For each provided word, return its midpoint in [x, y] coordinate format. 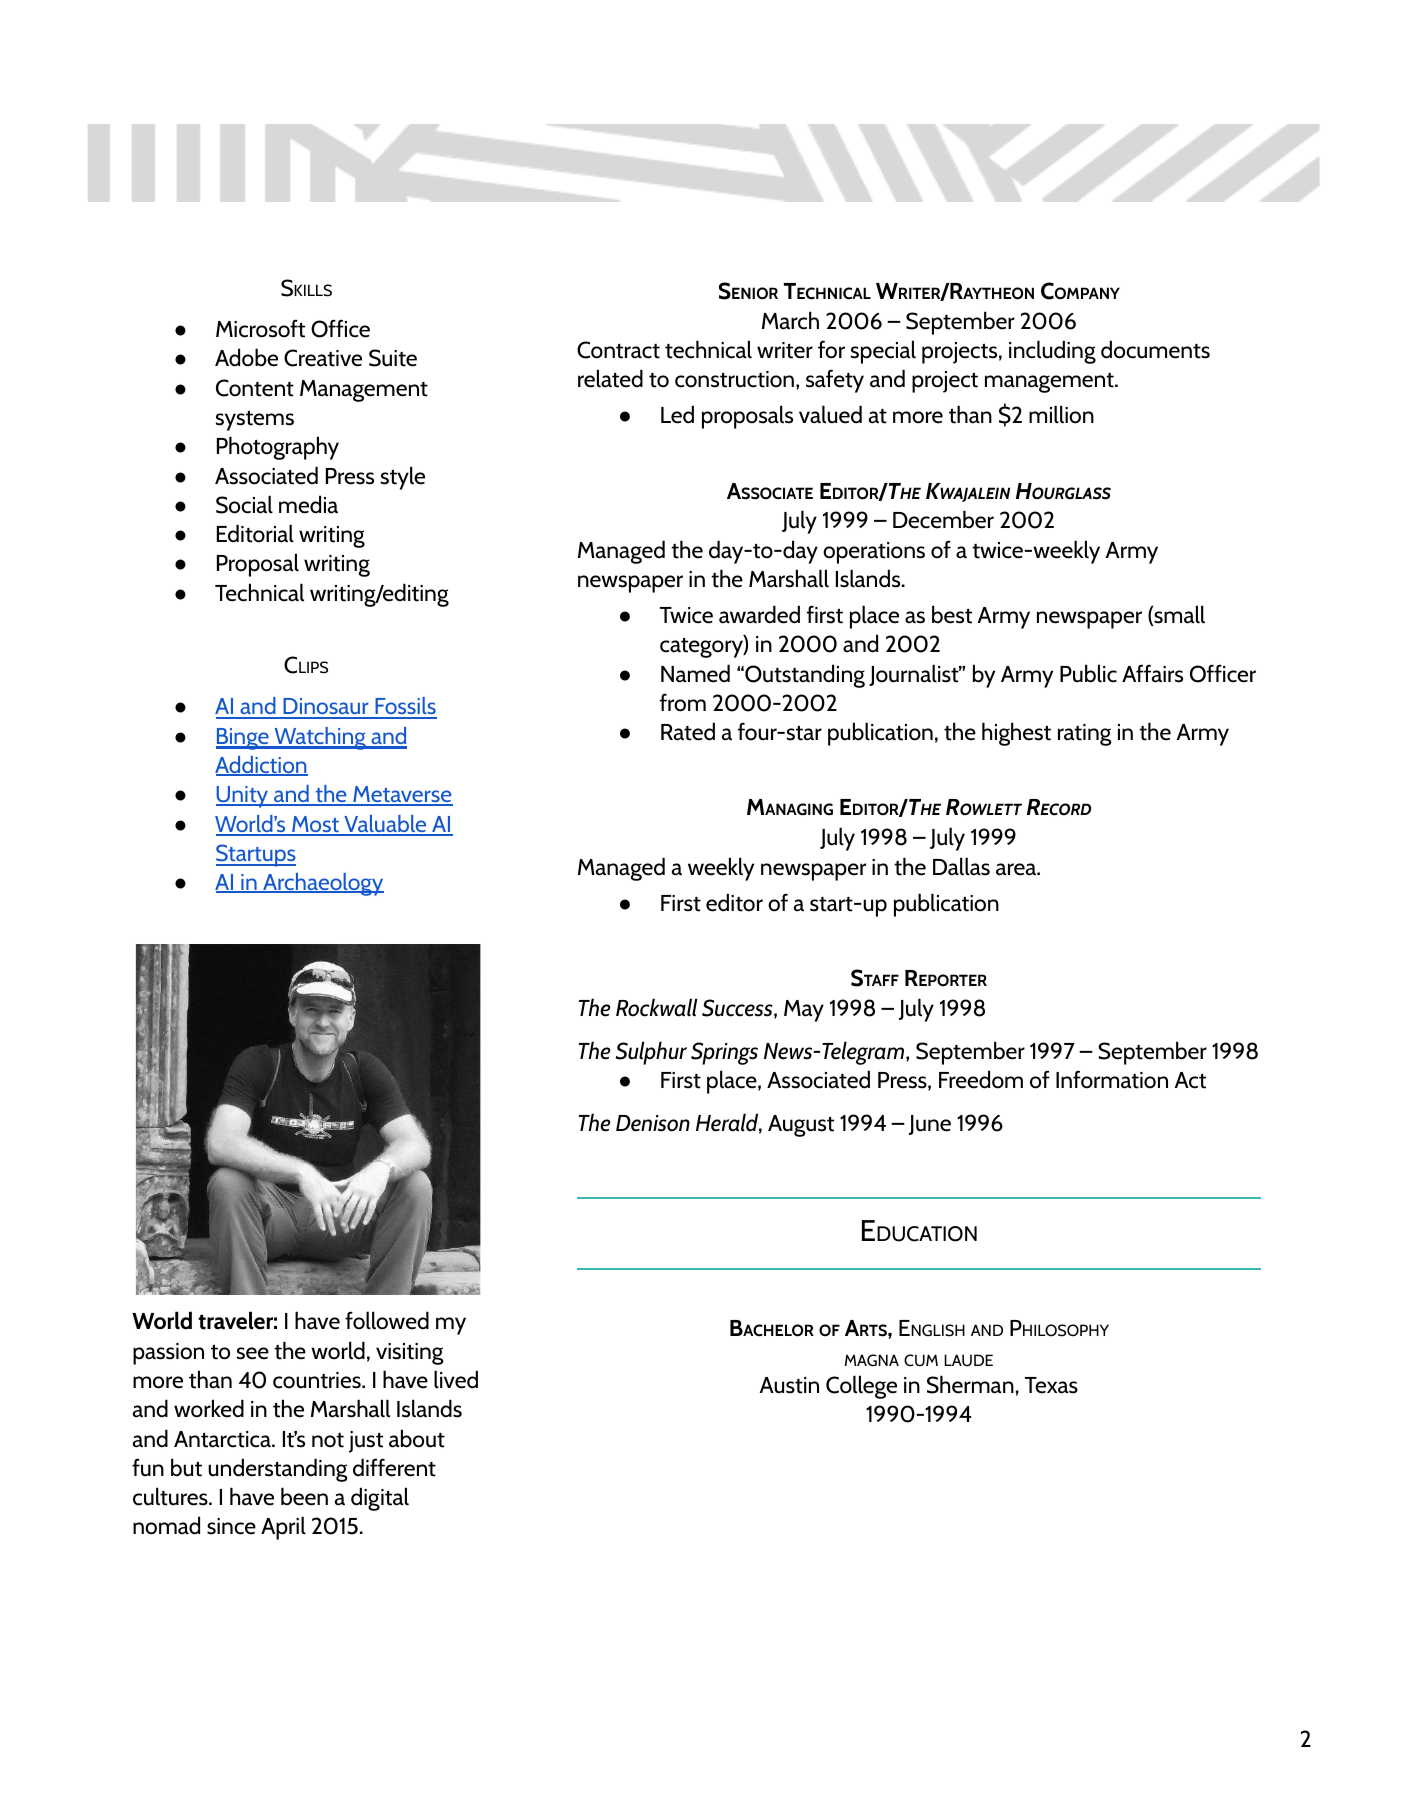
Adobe [246, 357]
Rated [688, 731]
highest [1016, 734]
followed [387, 1320]
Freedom [981, 1079]
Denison [653, 1123]
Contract [618, 350]
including [1052, 352]
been [304, 1496]
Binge [243, 739]
